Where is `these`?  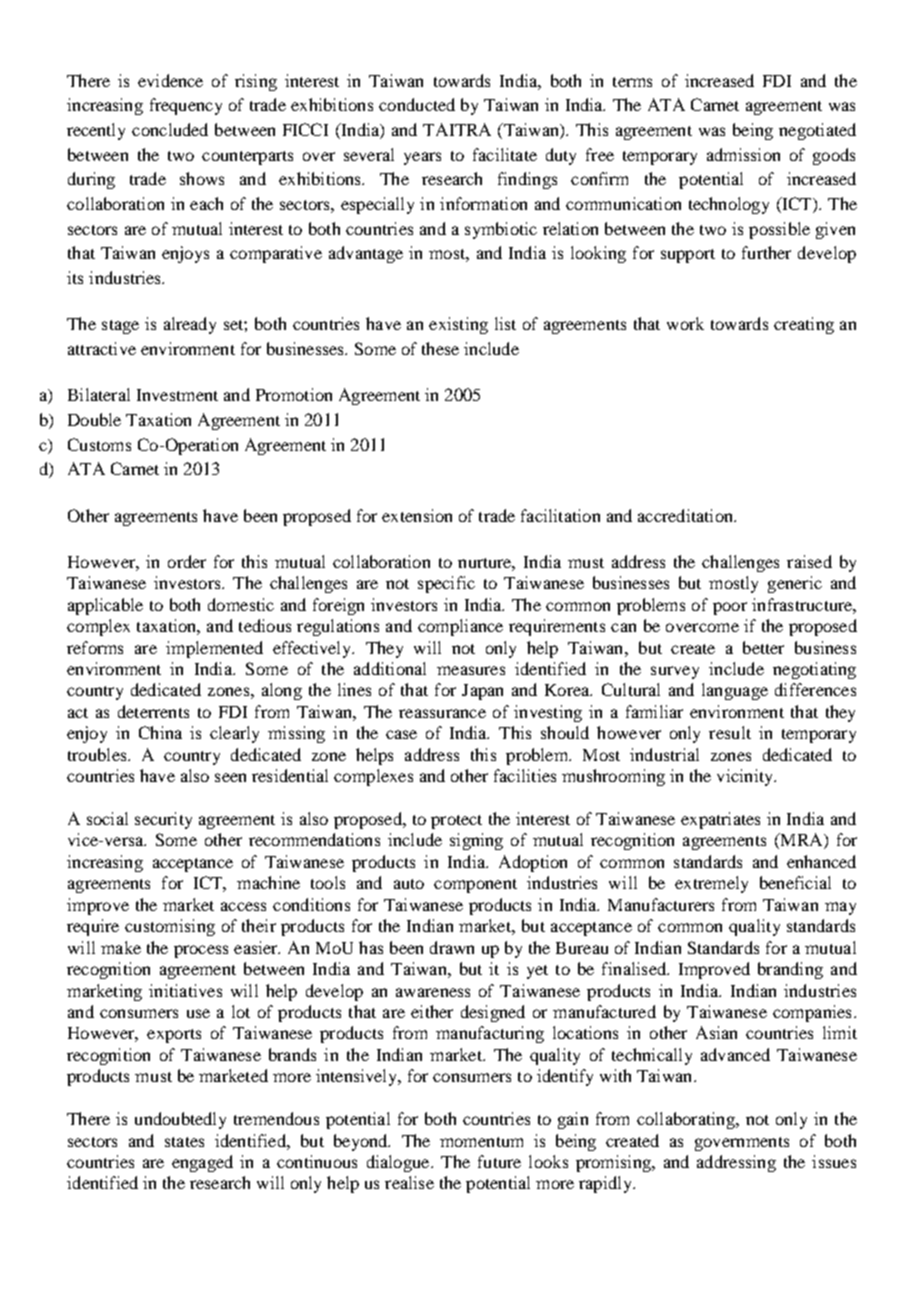
these is located at coordinates (440, 348).
